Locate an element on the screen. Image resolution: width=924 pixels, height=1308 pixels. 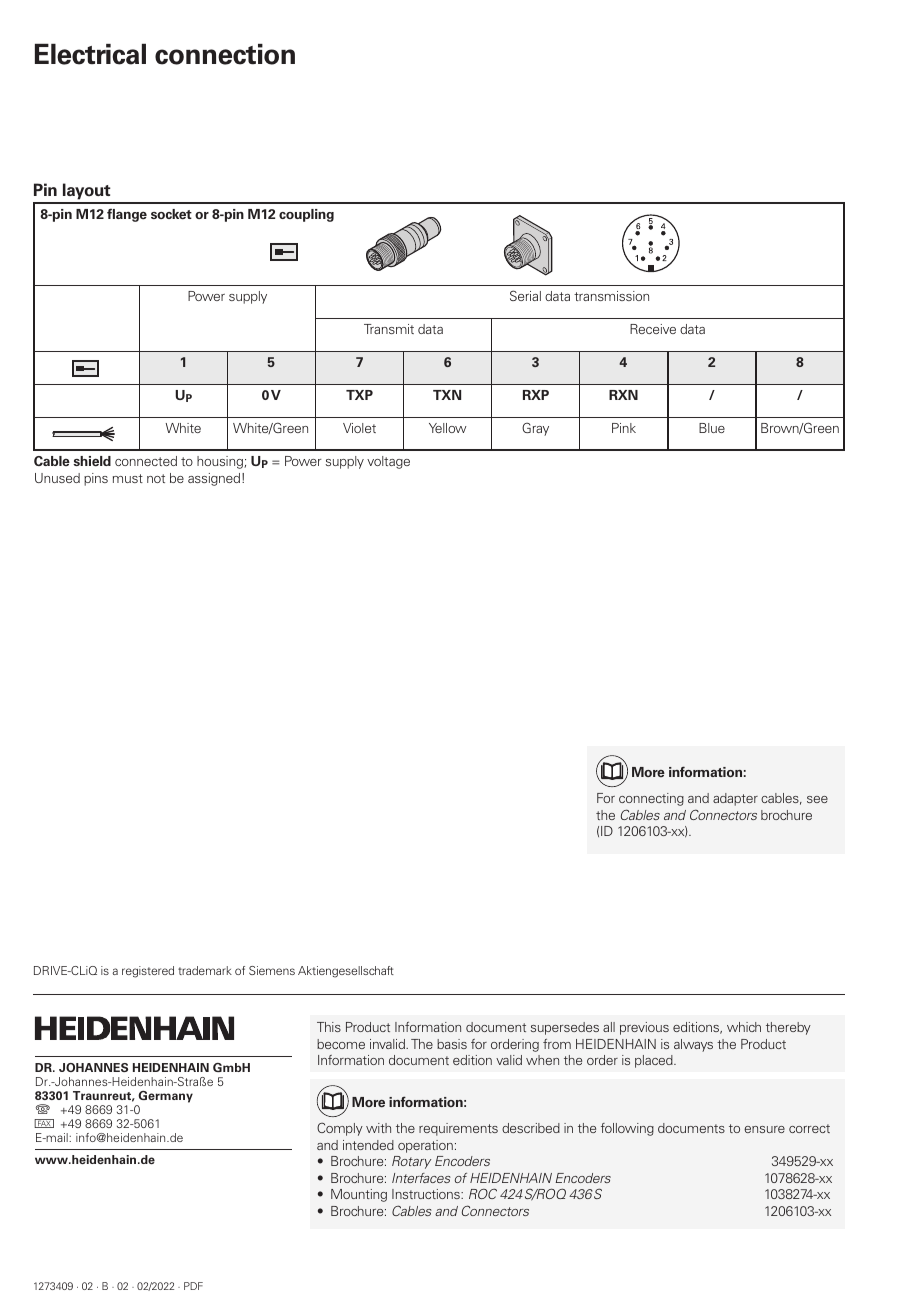
Electrical is located at coordinates (90, 54).
